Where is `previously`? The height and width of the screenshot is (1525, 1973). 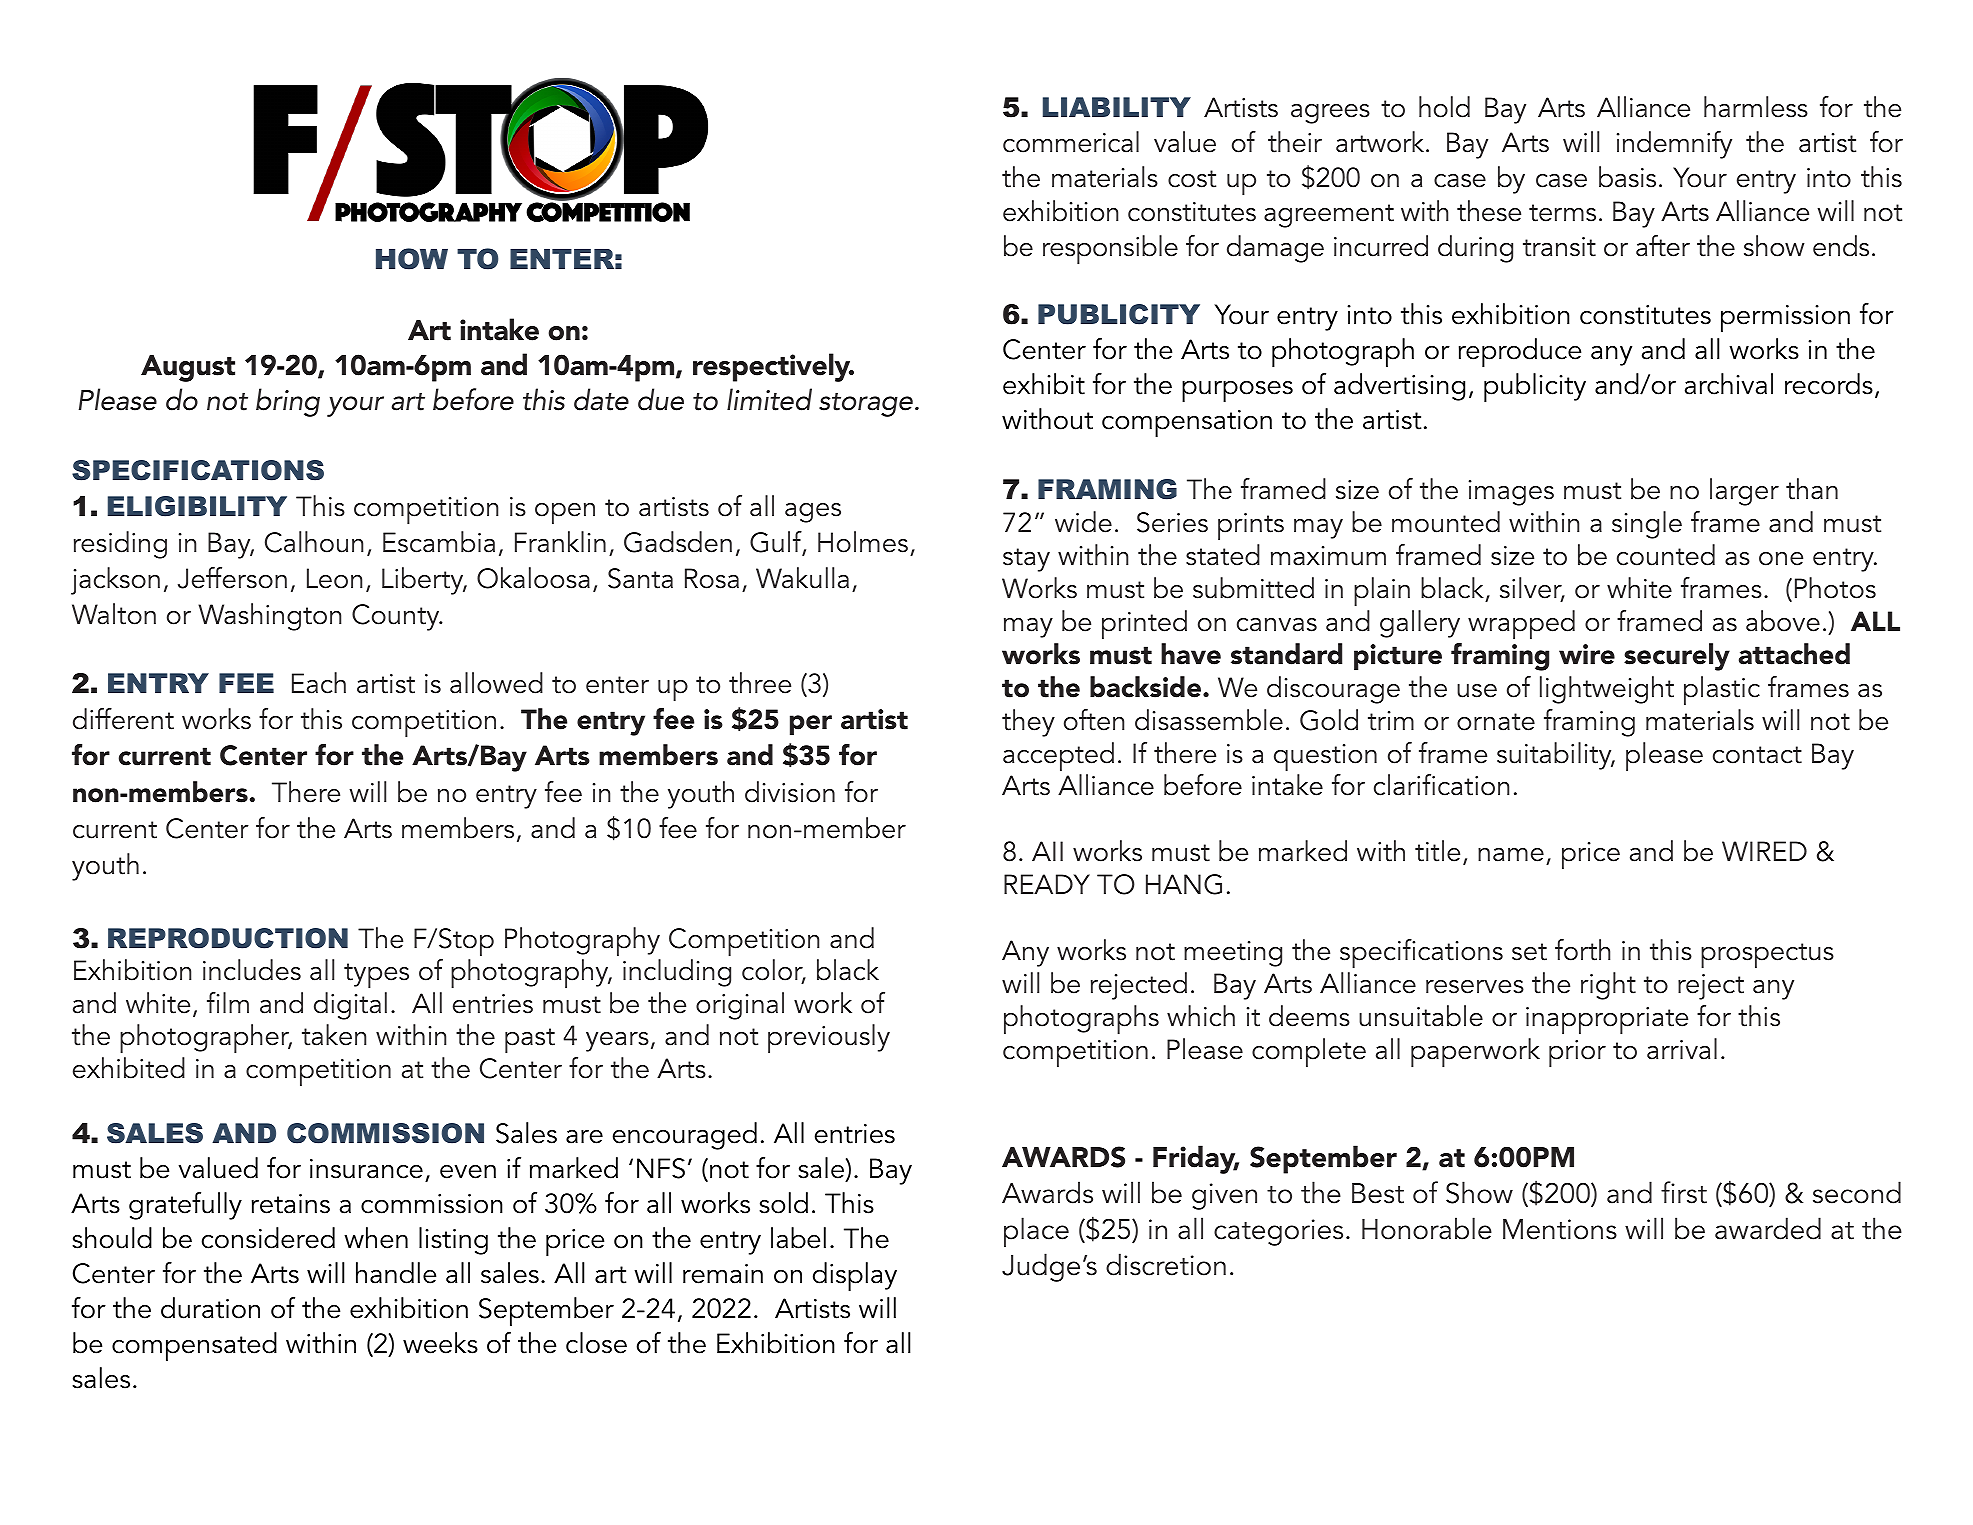 previously is located at coordinates (829, 1038).
